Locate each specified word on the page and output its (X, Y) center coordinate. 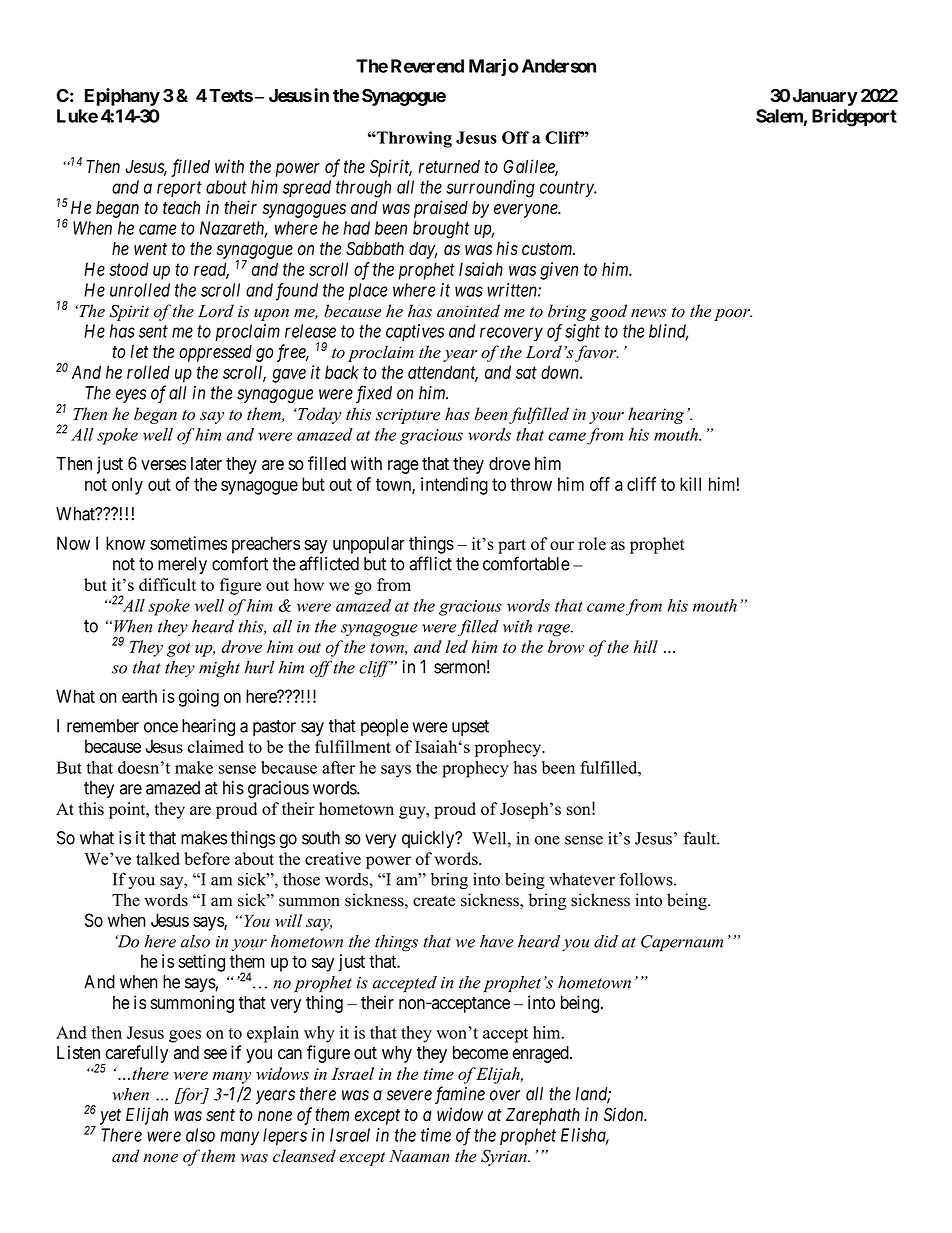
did (606, 941)
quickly (429, 839)
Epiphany (122, 97)
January (825, 97)
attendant (443, 373)
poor (733, 315)
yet (110, 1117)
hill (645, 646)
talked (158, 858)
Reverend (427, 66)
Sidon (625, 1114)
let (139, 352)
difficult (167, 584)
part (512, 546)
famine (460, 1095)
